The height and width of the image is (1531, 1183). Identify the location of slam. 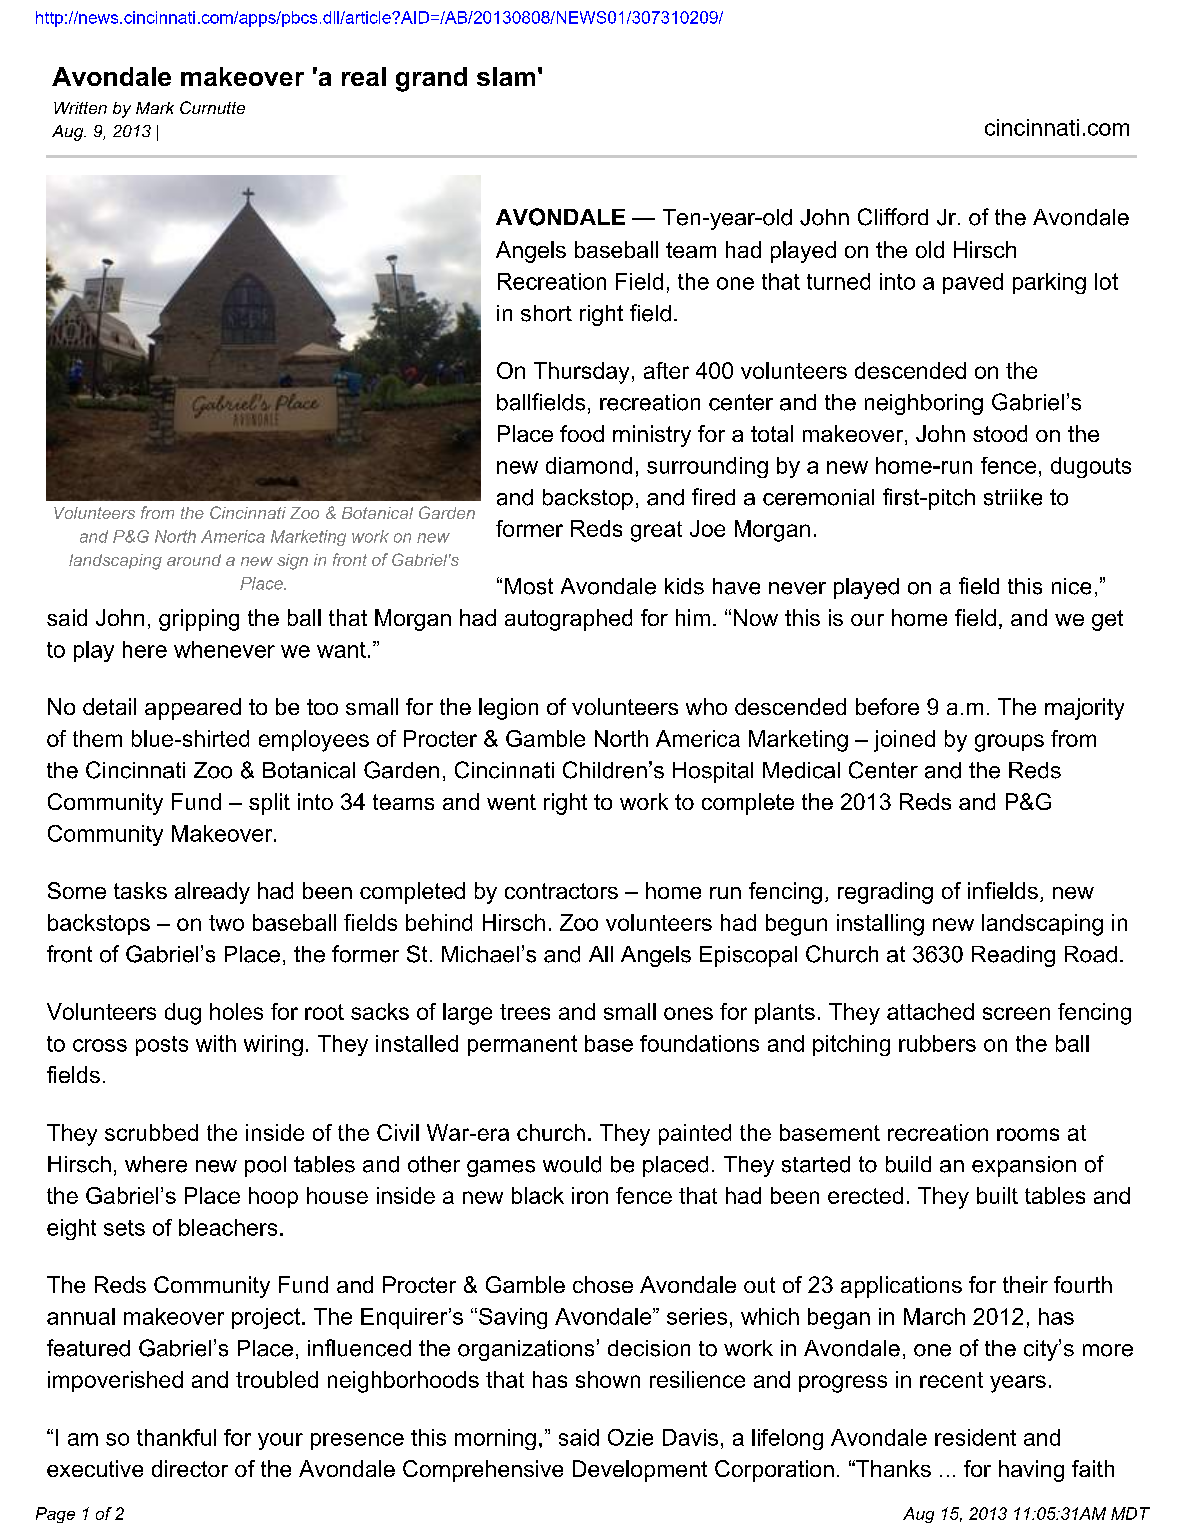
(506, 76).
